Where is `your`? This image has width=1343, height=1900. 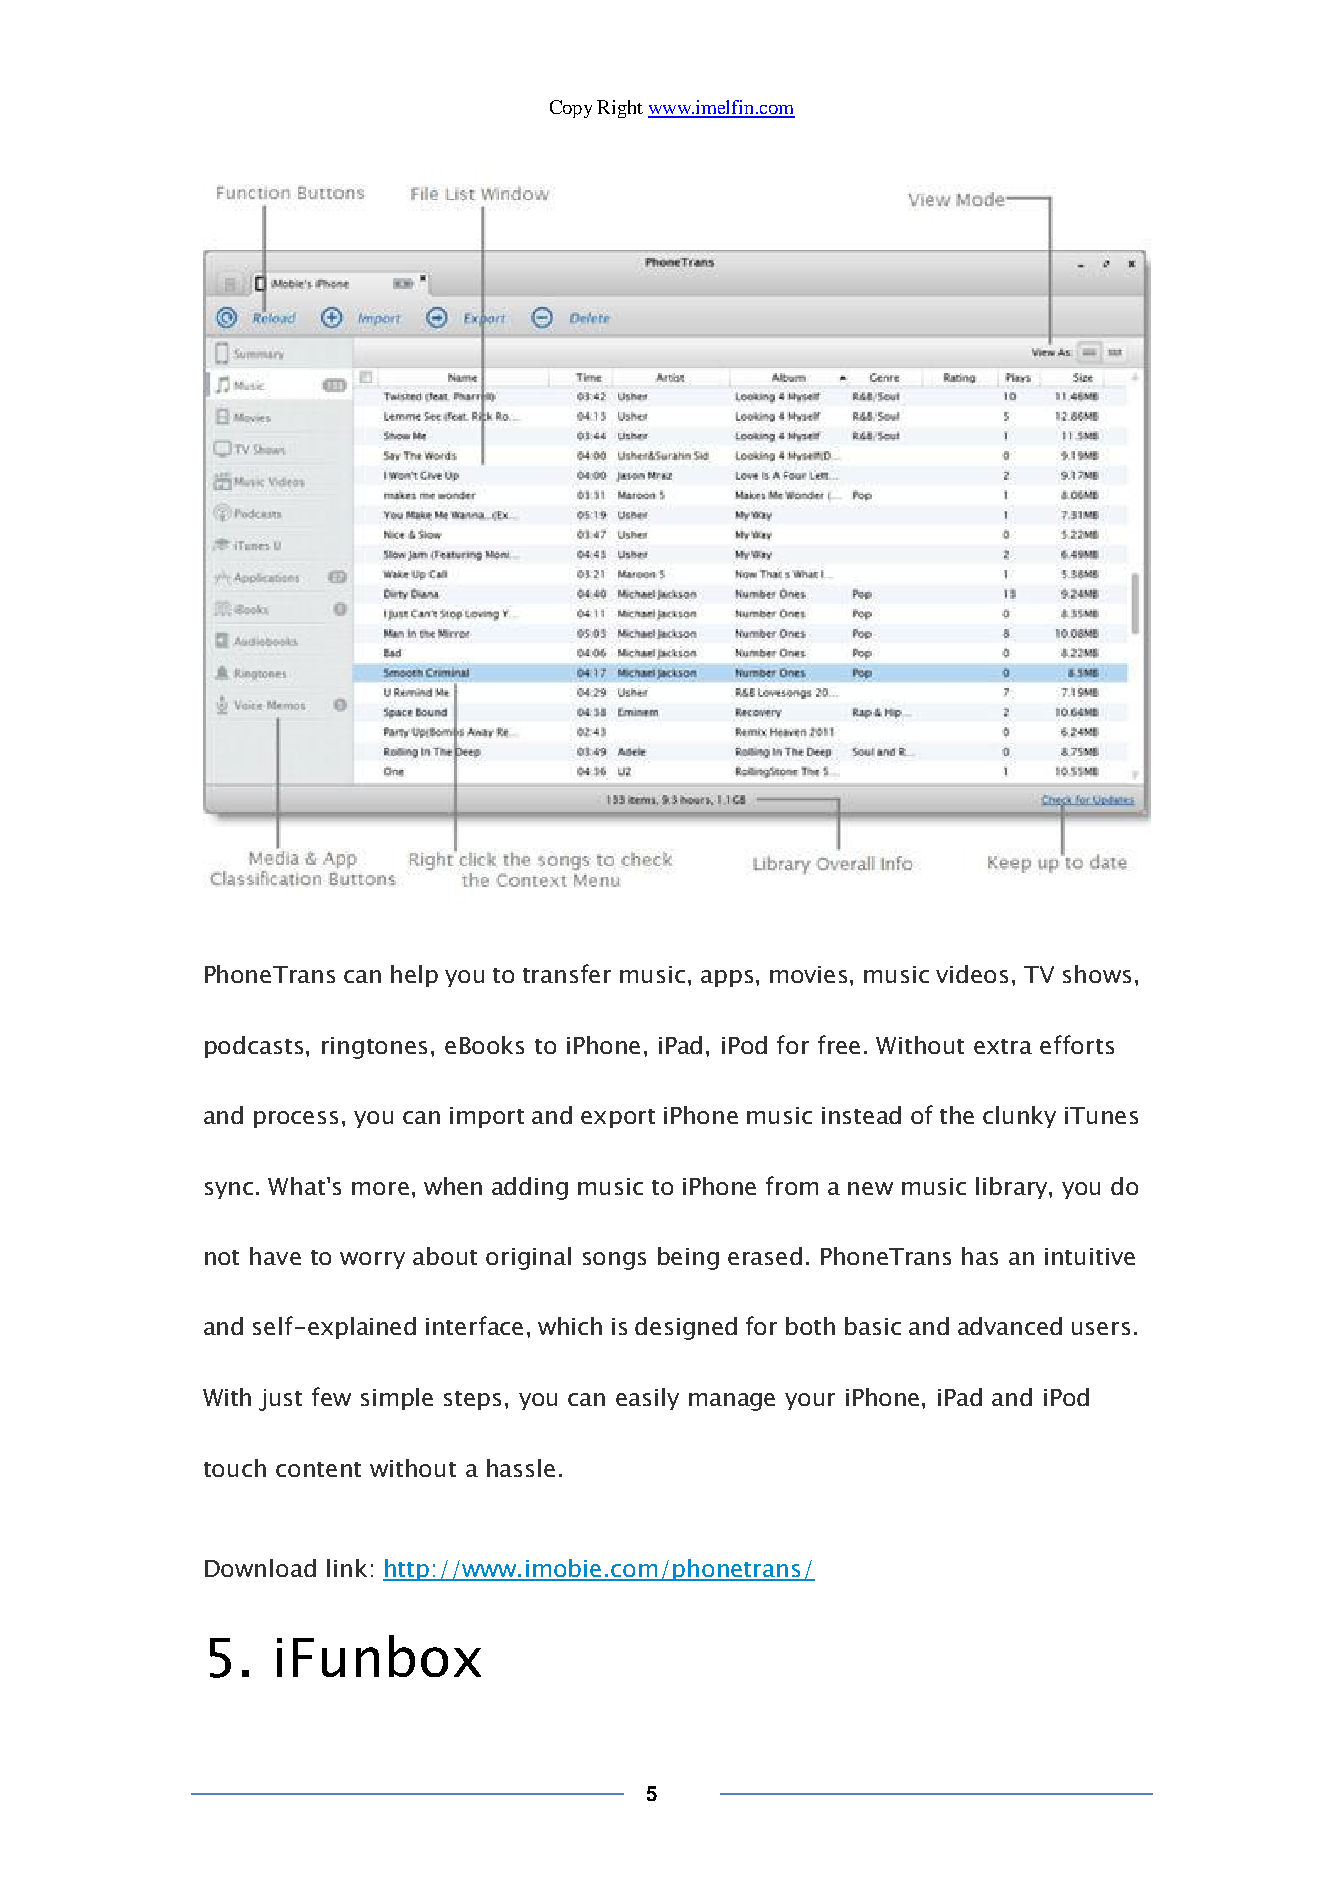 your is located at coordinates (810, 1401).
